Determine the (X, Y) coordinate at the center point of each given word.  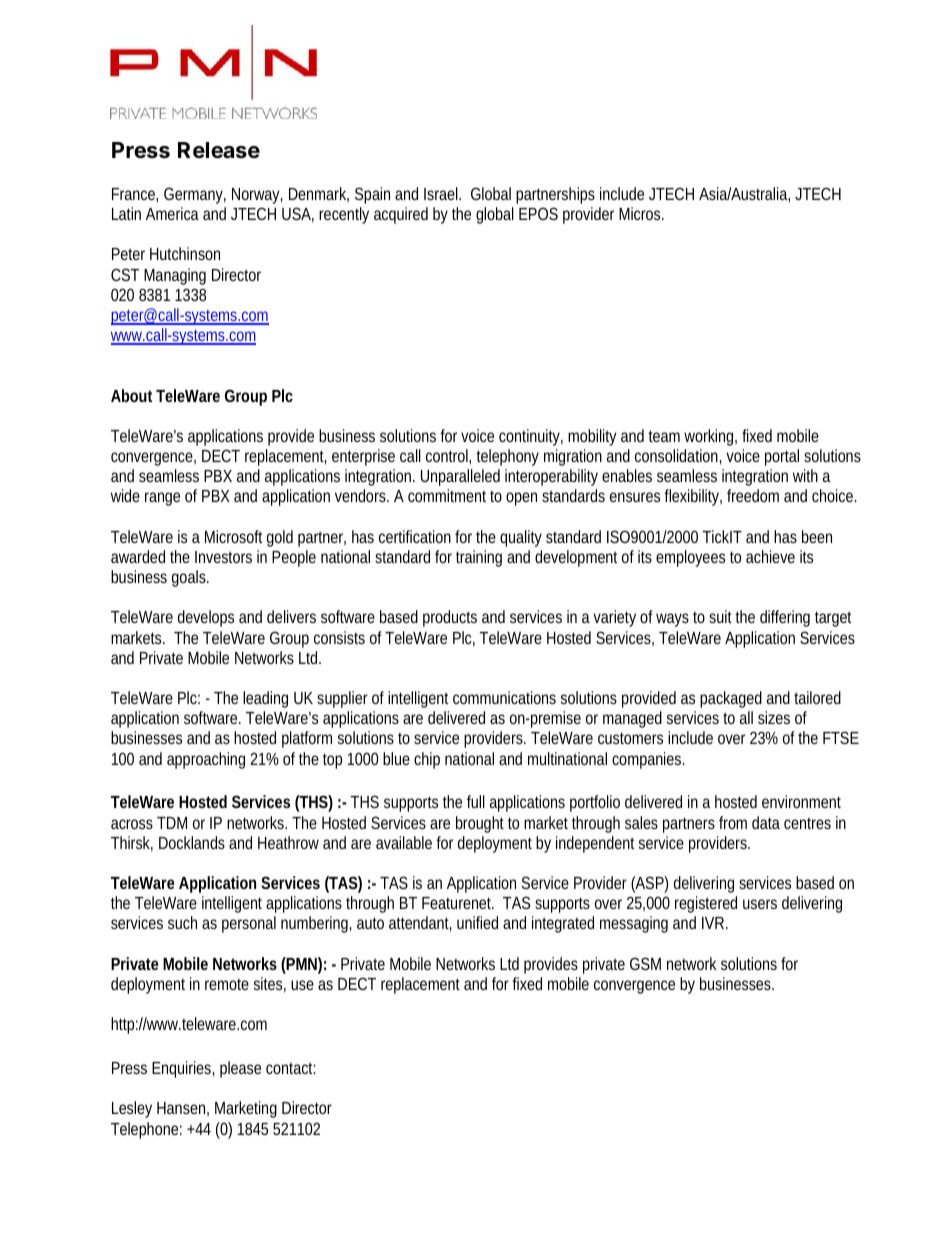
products (450, 618)
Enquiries (183, 1069)
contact (291, 1068)
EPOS (538, 213)
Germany (195, 195)
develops (206, 618)
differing (785, 618)
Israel (442, 193)
